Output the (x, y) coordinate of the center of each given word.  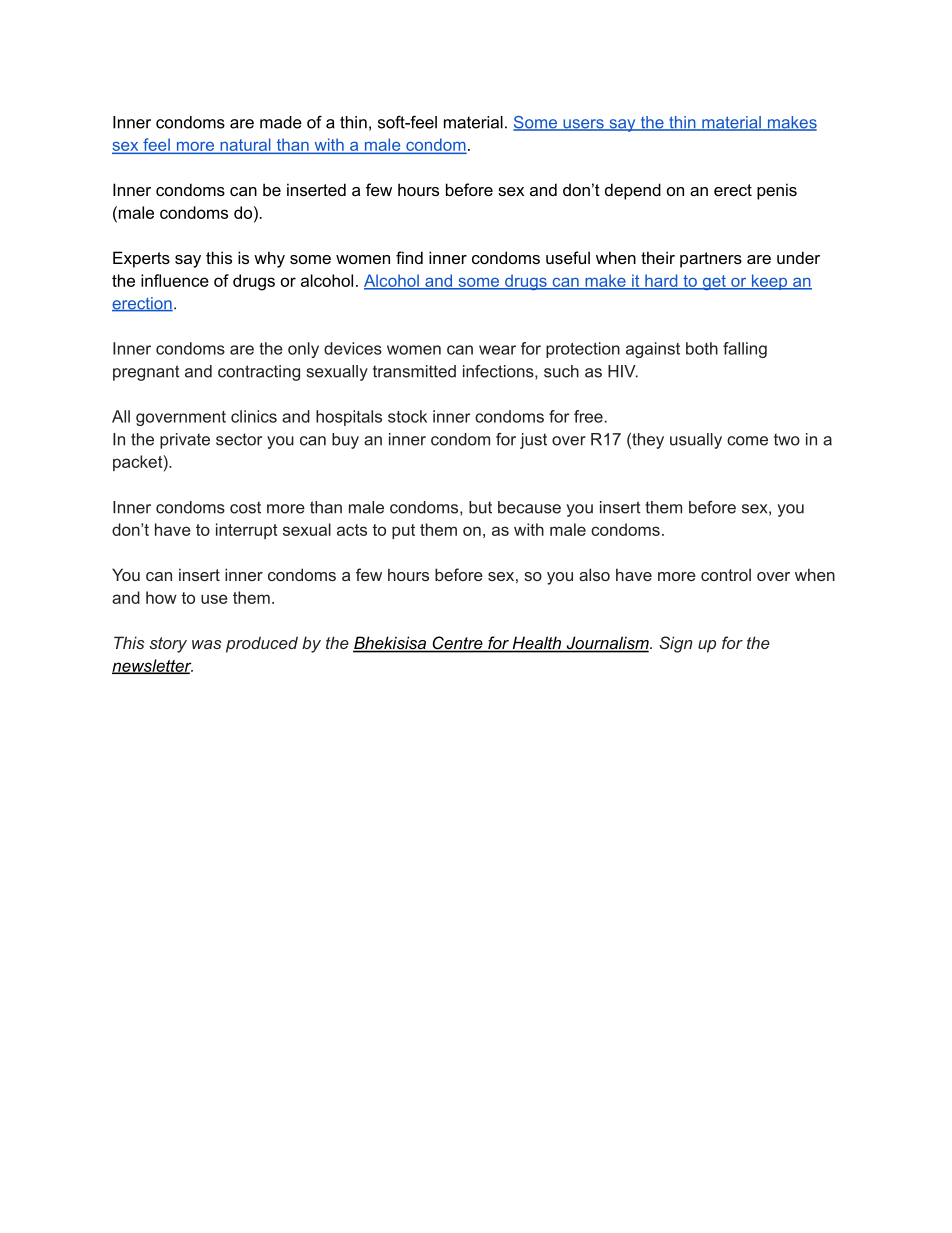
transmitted (414, 371)
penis (777, 191)
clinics (254, 416)
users (583, 125)
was (206, 644)
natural (245, 145)
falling (745, 350)
